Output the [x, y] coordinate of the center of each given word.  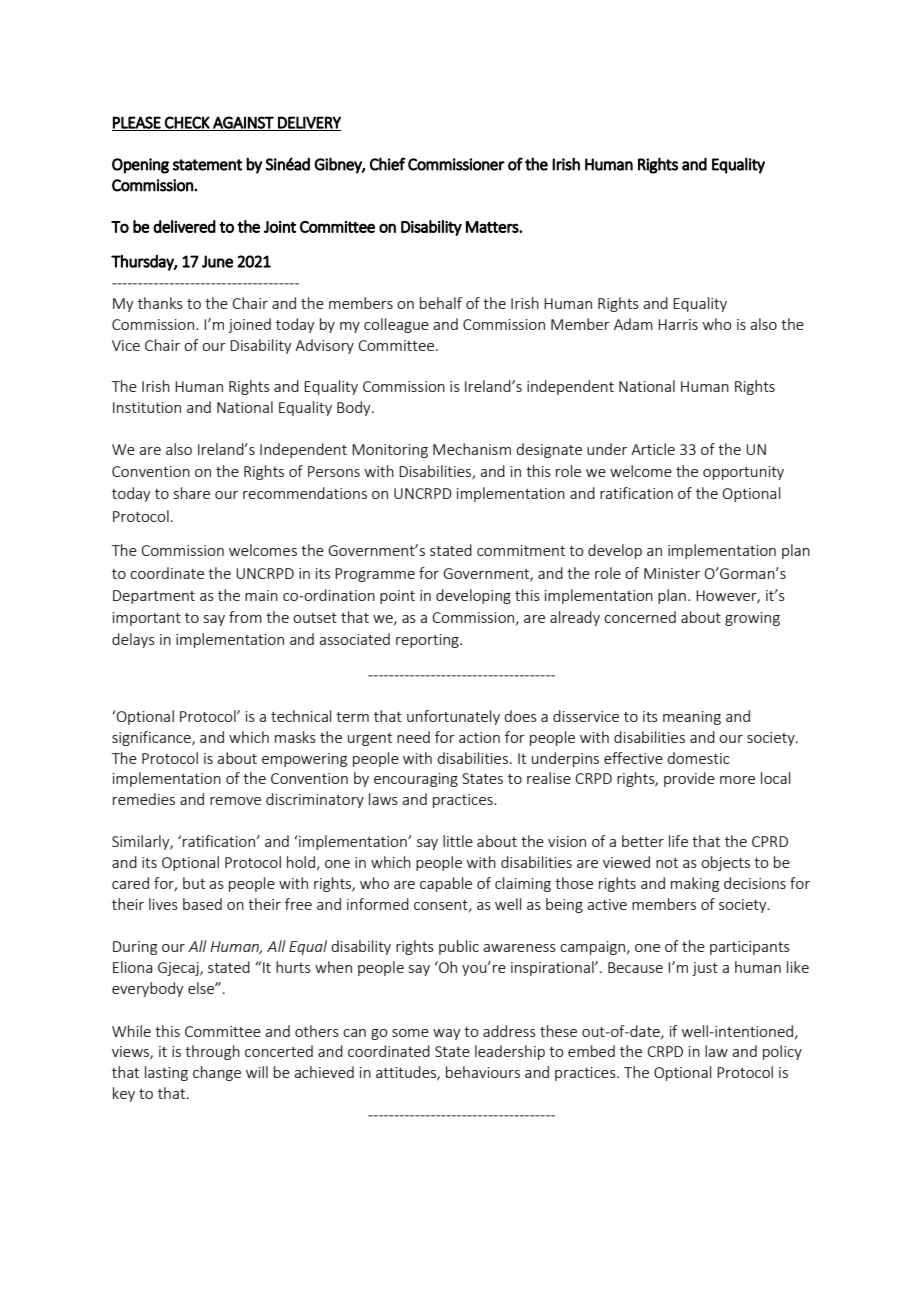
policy [782, 1052]
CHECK [187, 123]
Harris [678, 324]
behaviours [483, 1072]
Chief [387, 164]
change [217, 1073]
